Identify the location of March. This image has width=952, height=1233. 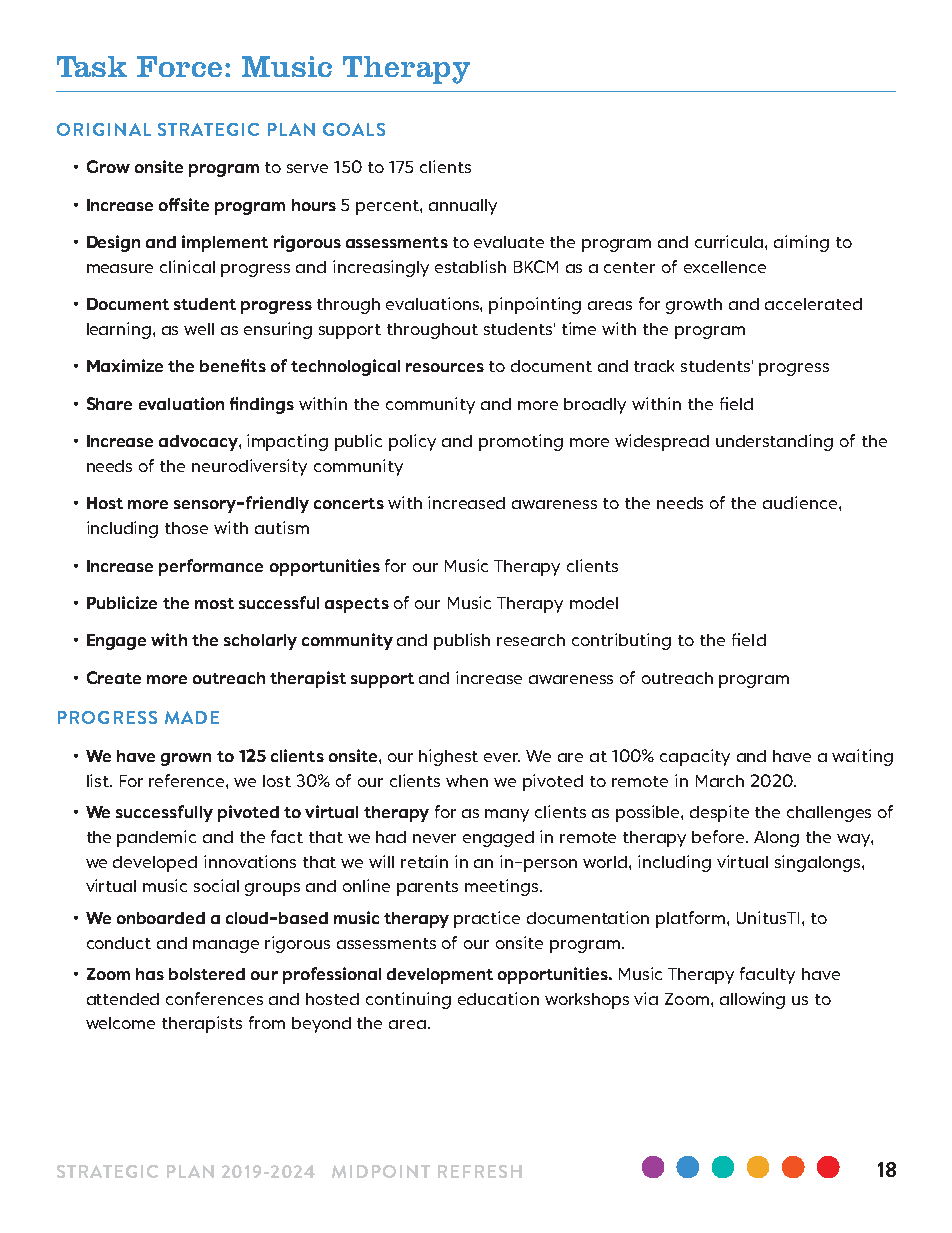
(720, 781).
